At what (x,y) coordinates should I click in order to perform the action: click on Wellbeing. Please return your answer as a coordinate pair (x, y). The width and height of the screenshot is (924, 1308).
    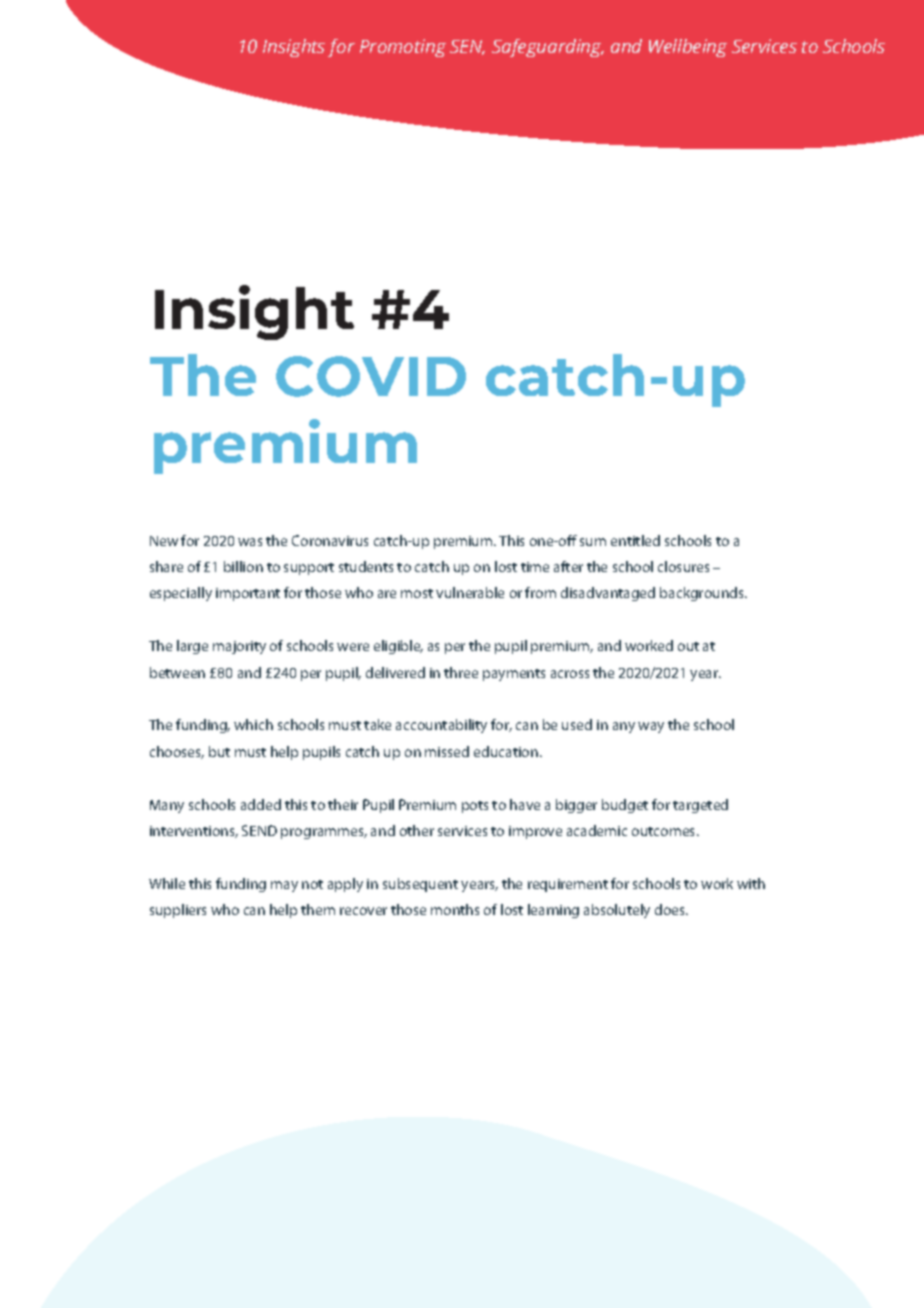
    Looking at the image, I should click on (688, 48).
